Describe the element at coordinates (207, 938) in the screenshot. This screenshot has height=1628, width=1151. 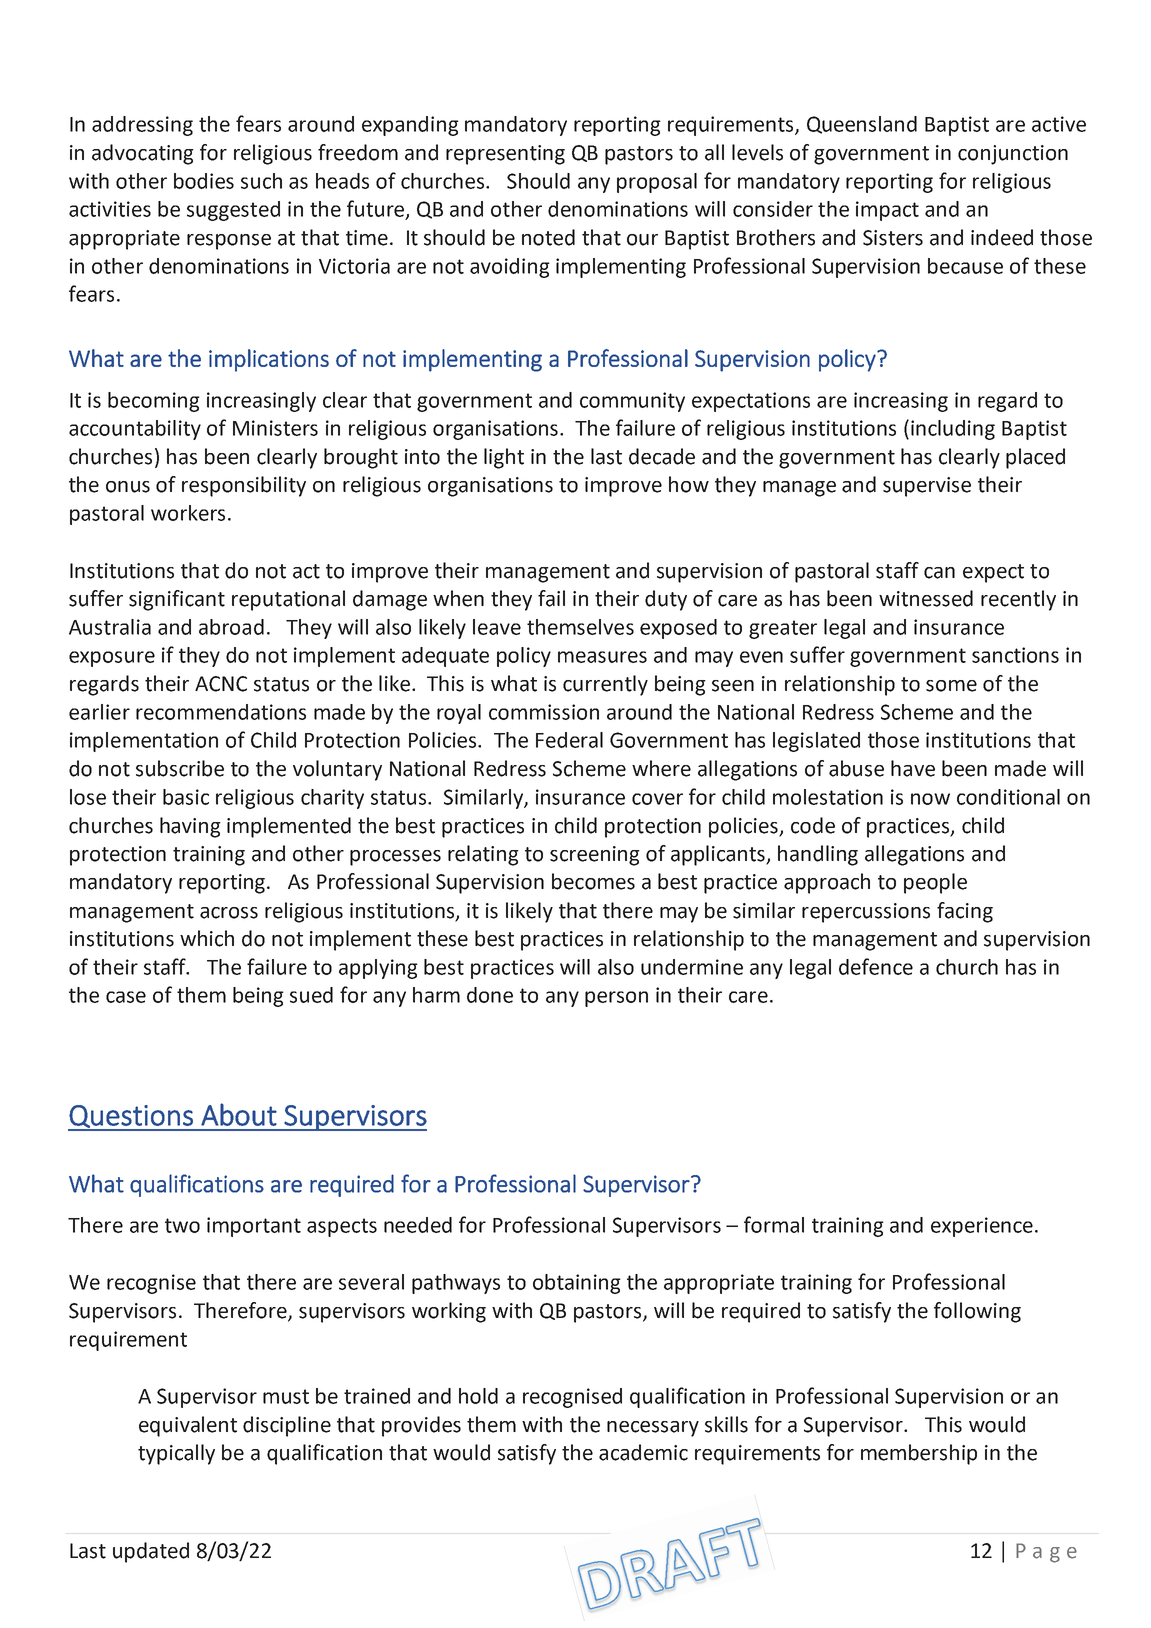
I see `which` at that location.
